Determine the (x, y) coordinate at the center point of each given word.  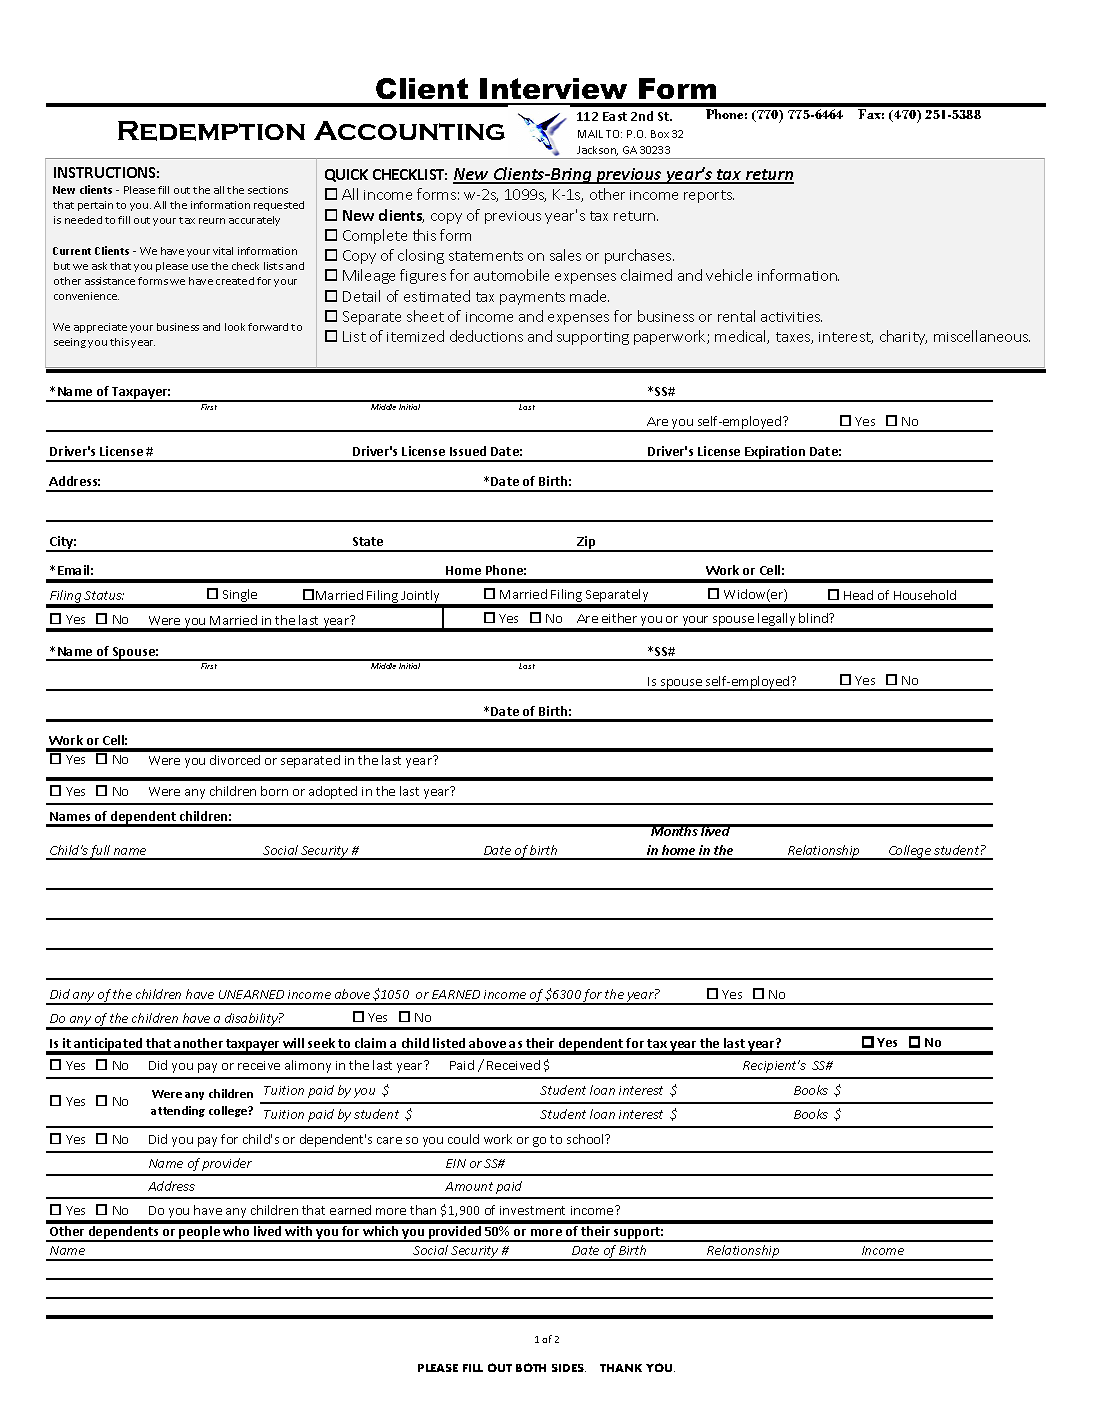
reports (709, 196)
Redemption (211, 131)
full (100, 852)
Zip (587, 544)
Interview (553, 88)
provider (227, 1164)
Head (858, 595)
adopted (333, 792)
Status (104, 595)
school (586, 1139)
